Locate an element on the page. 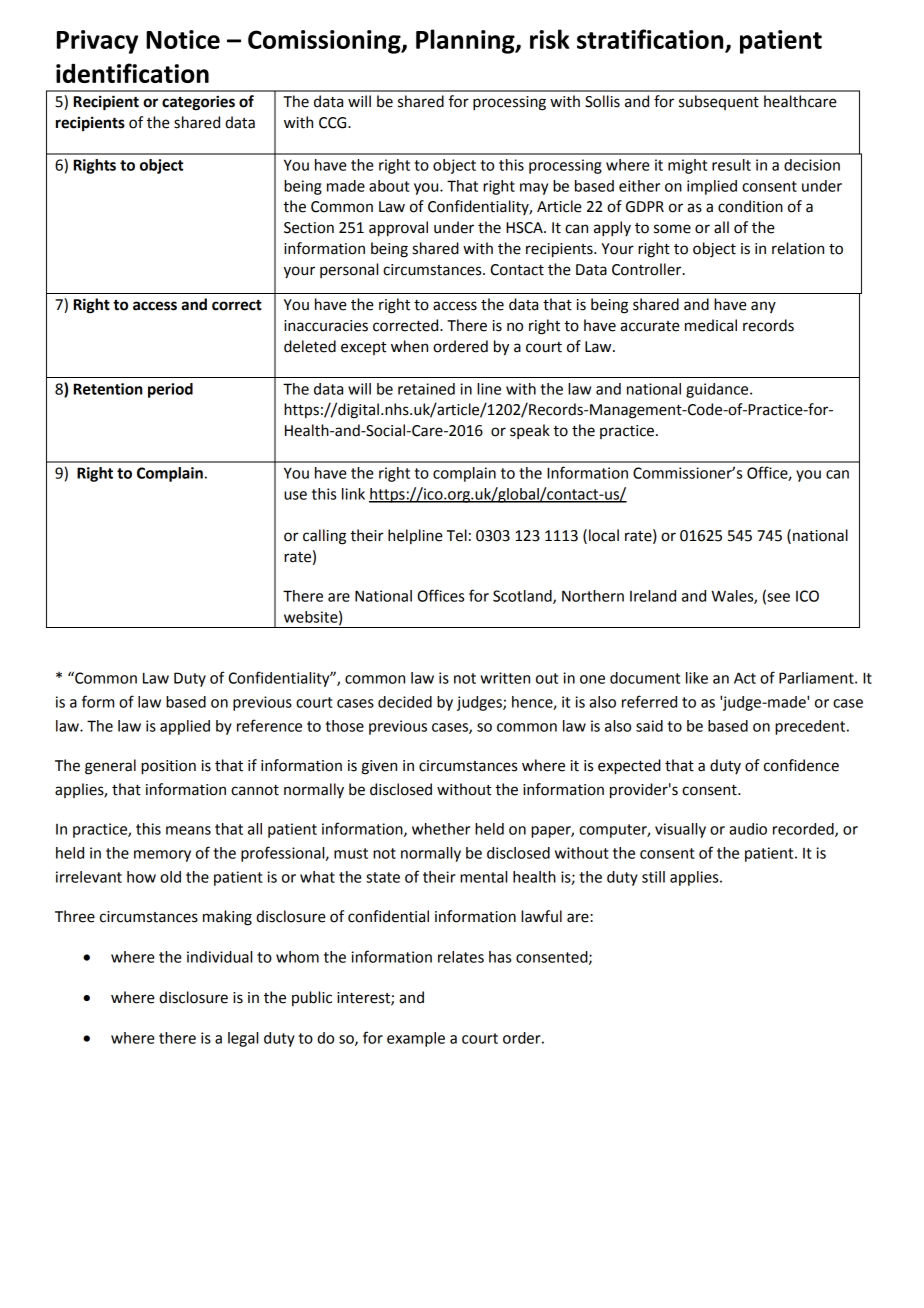  use is located at coordinates (295, 495).
